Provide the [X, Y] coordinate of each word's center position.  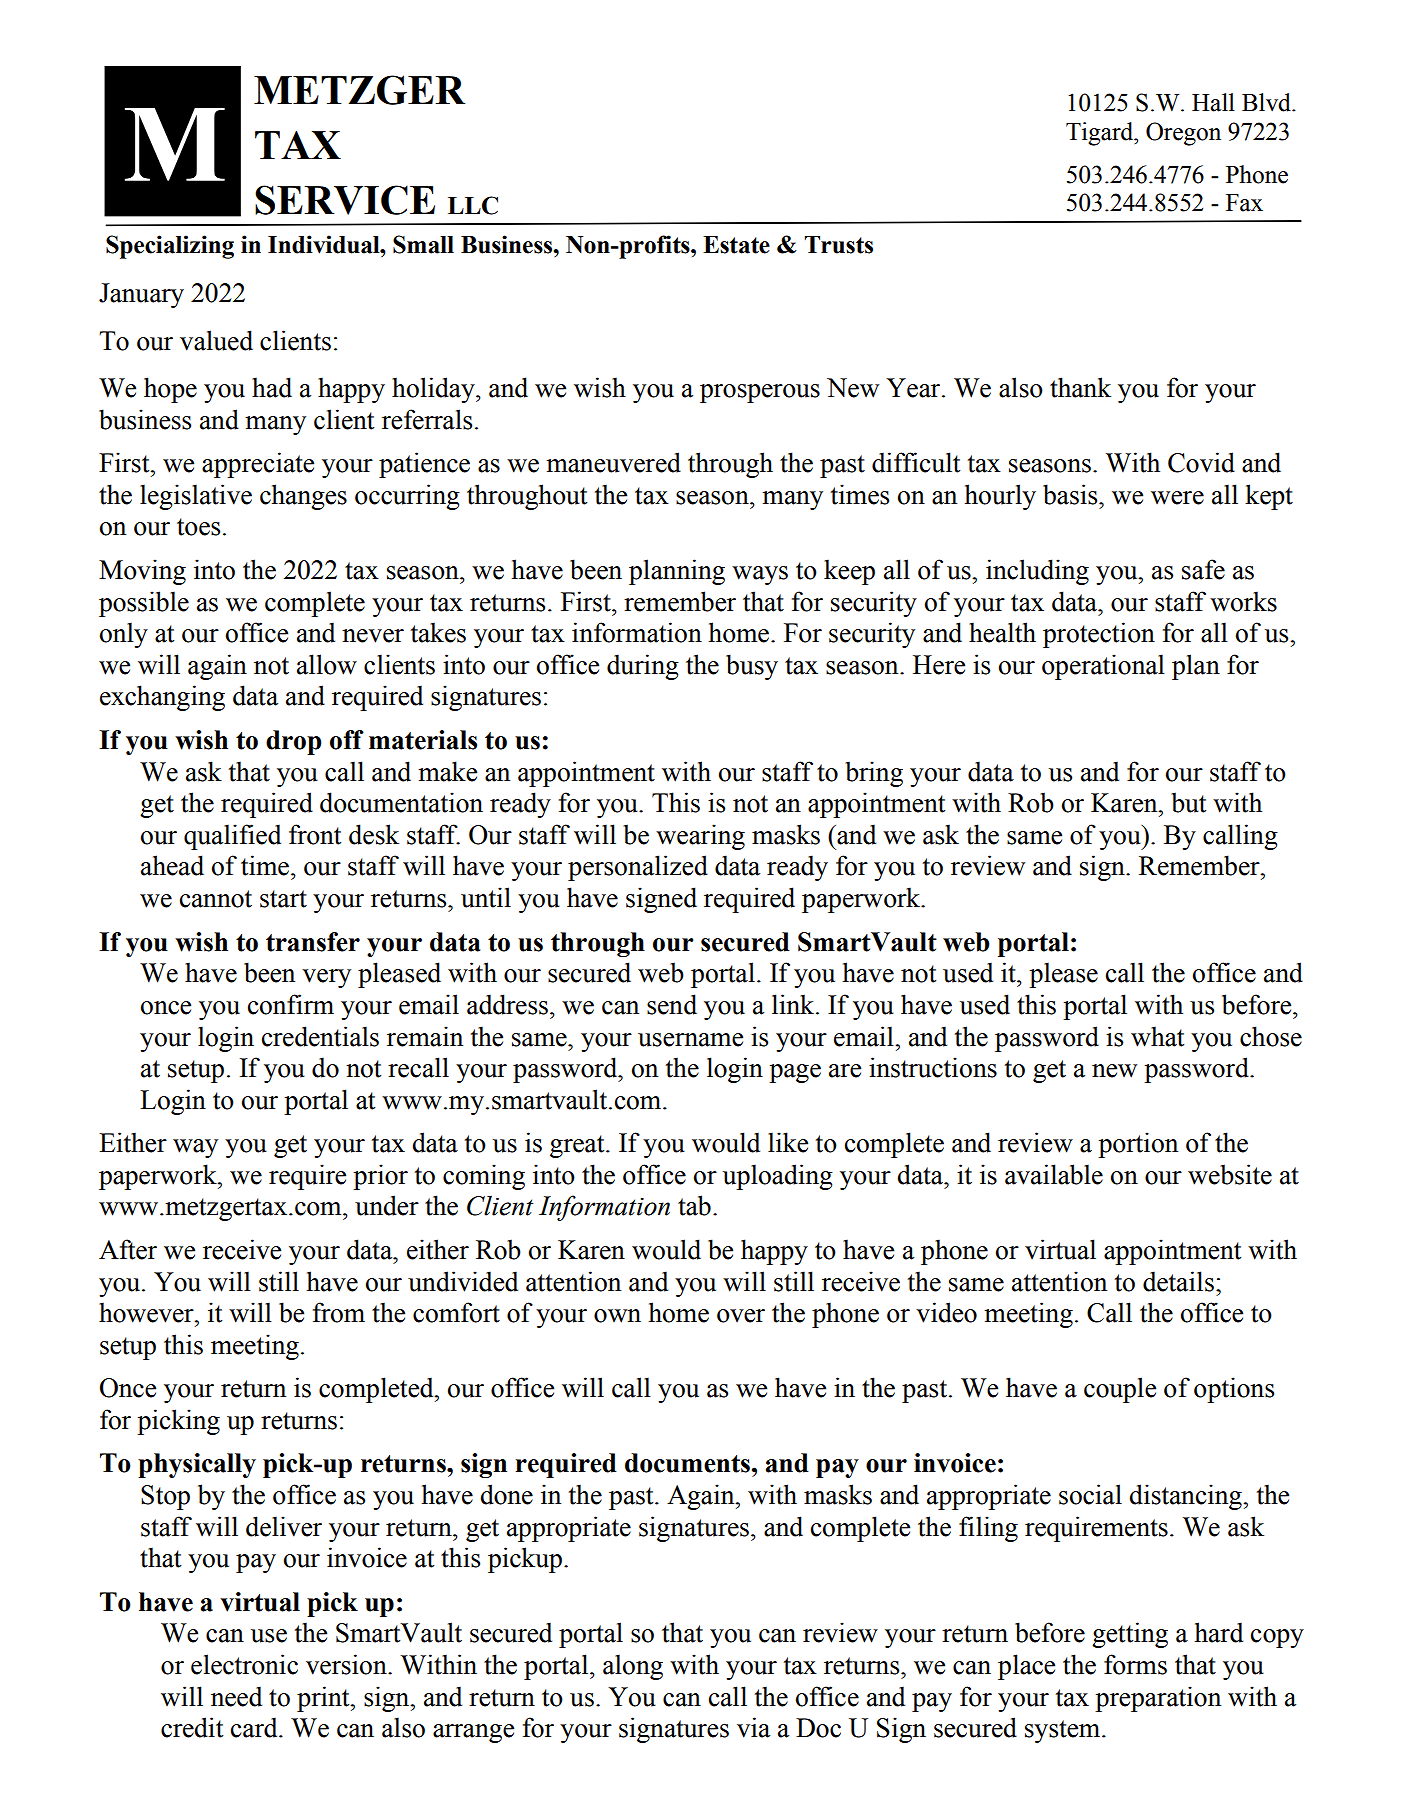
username [690, 1040]
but [1188, 802]
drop [294, 742]
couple [1120, 1390]
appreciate [258, 465]
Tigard [1101, 134]
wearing [700, 837]
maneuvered [613, 462]
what [1157, 1036]
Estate [736, 245]
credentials [320, 1036]
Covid [1201, 462]
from [339, 1312]
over [741, 1316]
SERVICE [345, 200]
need [236, 1696]
